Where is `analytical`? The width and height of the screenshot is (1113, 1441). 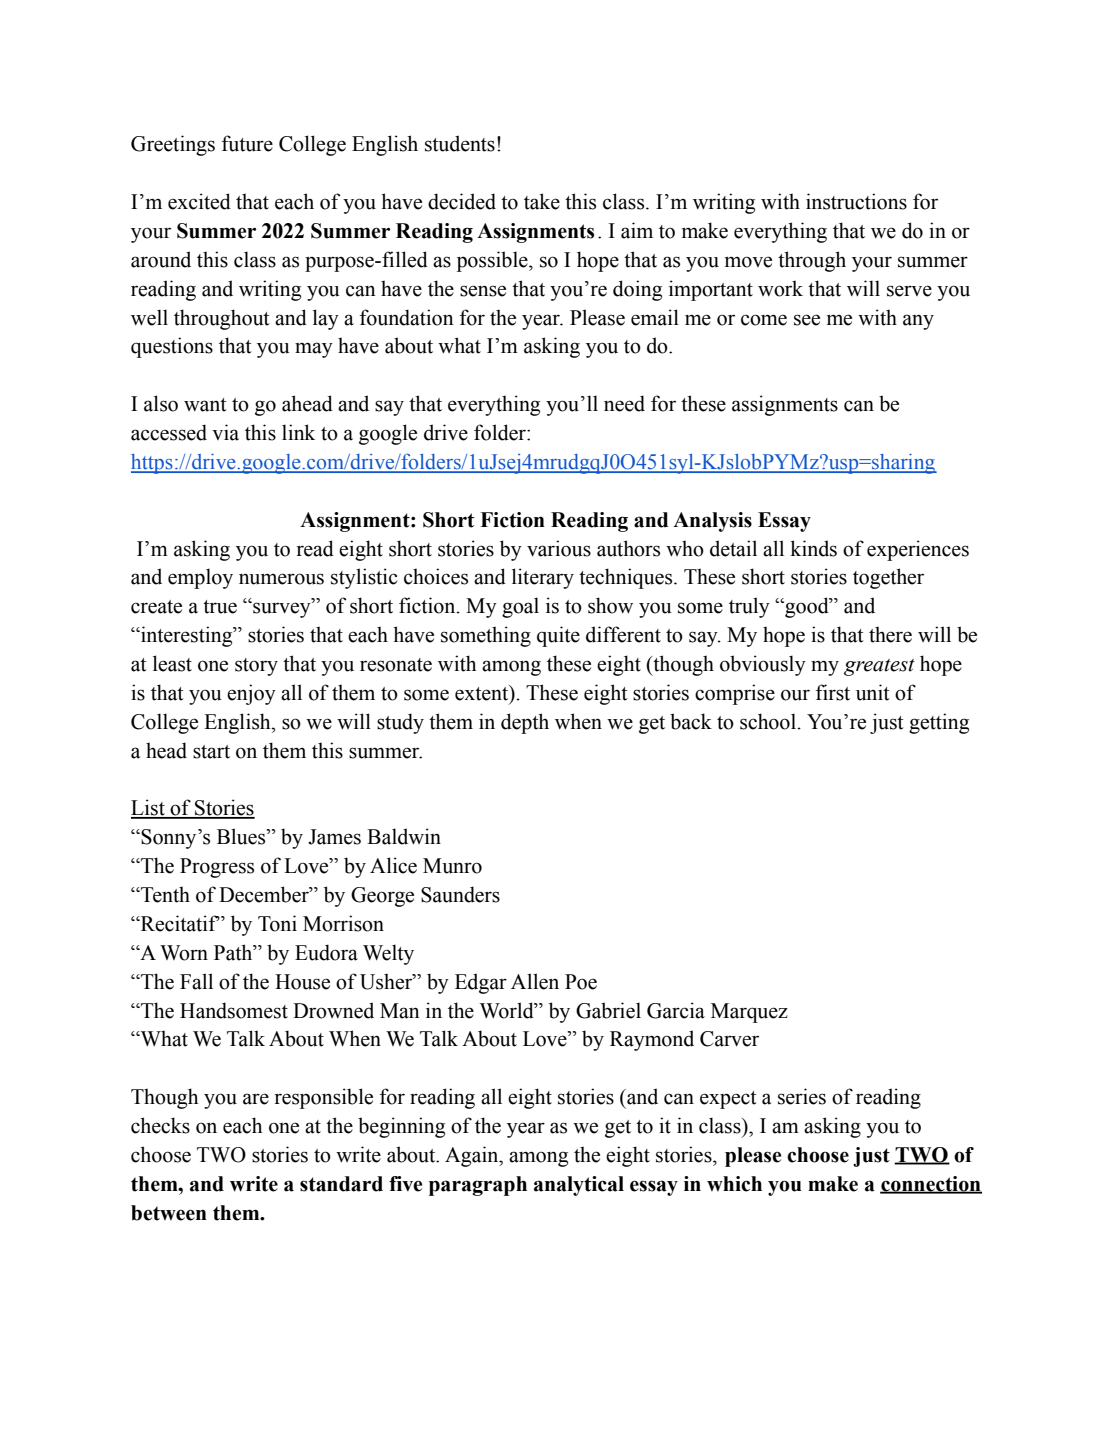 analytical is located at coordinates (579, 1186).
